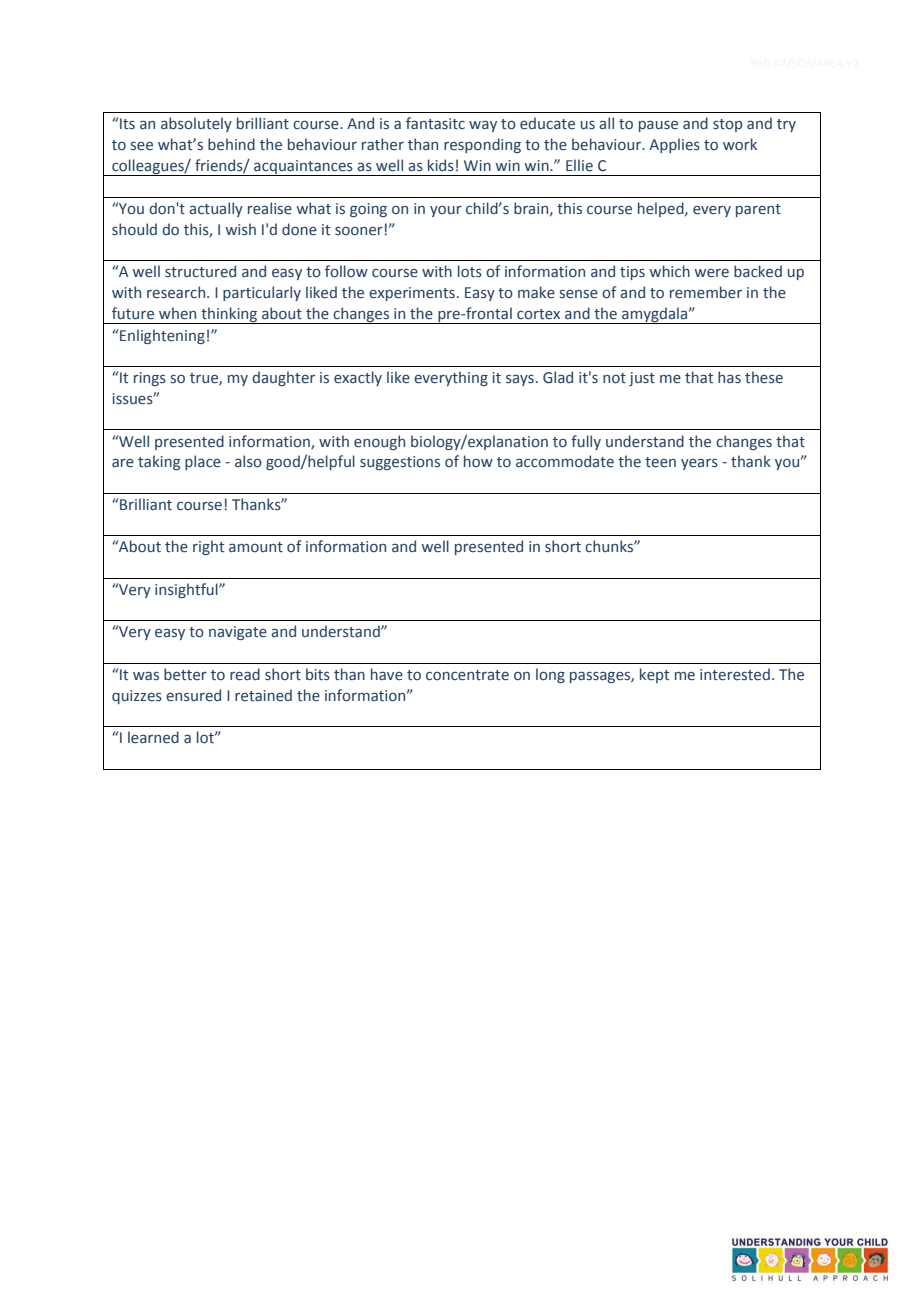 This document has width=924, height=1308. What do you see at coordinates (740, 144) in the document?
I see `work` at bounding box center [740, 144].
